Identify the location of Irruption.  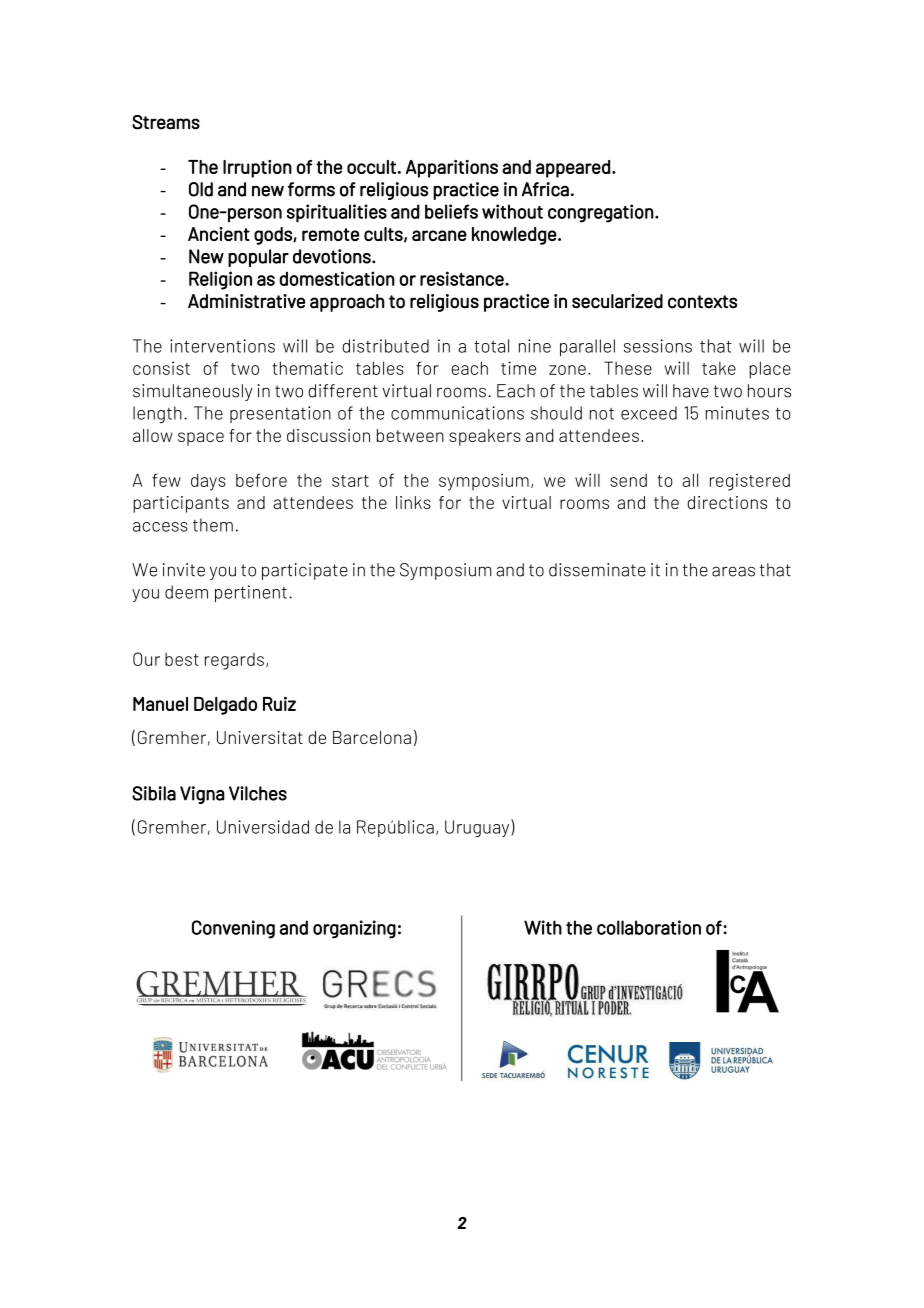
(257, 169).
